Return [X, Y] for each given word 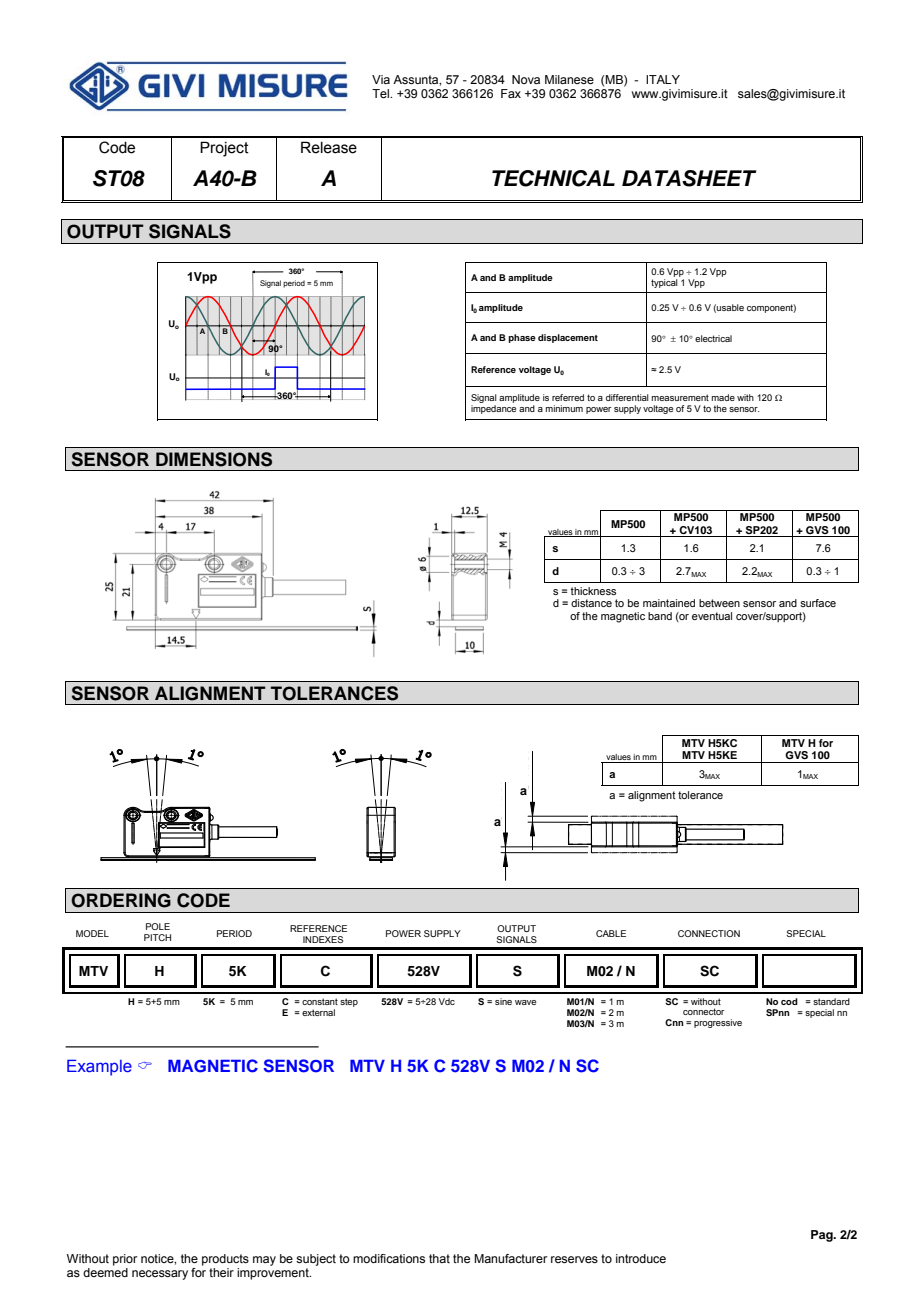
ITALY [663, 79]
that [439, 1258]
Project [224, 149]
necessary [160, 1275]
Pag [823, 1236]
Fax [511, 93]
